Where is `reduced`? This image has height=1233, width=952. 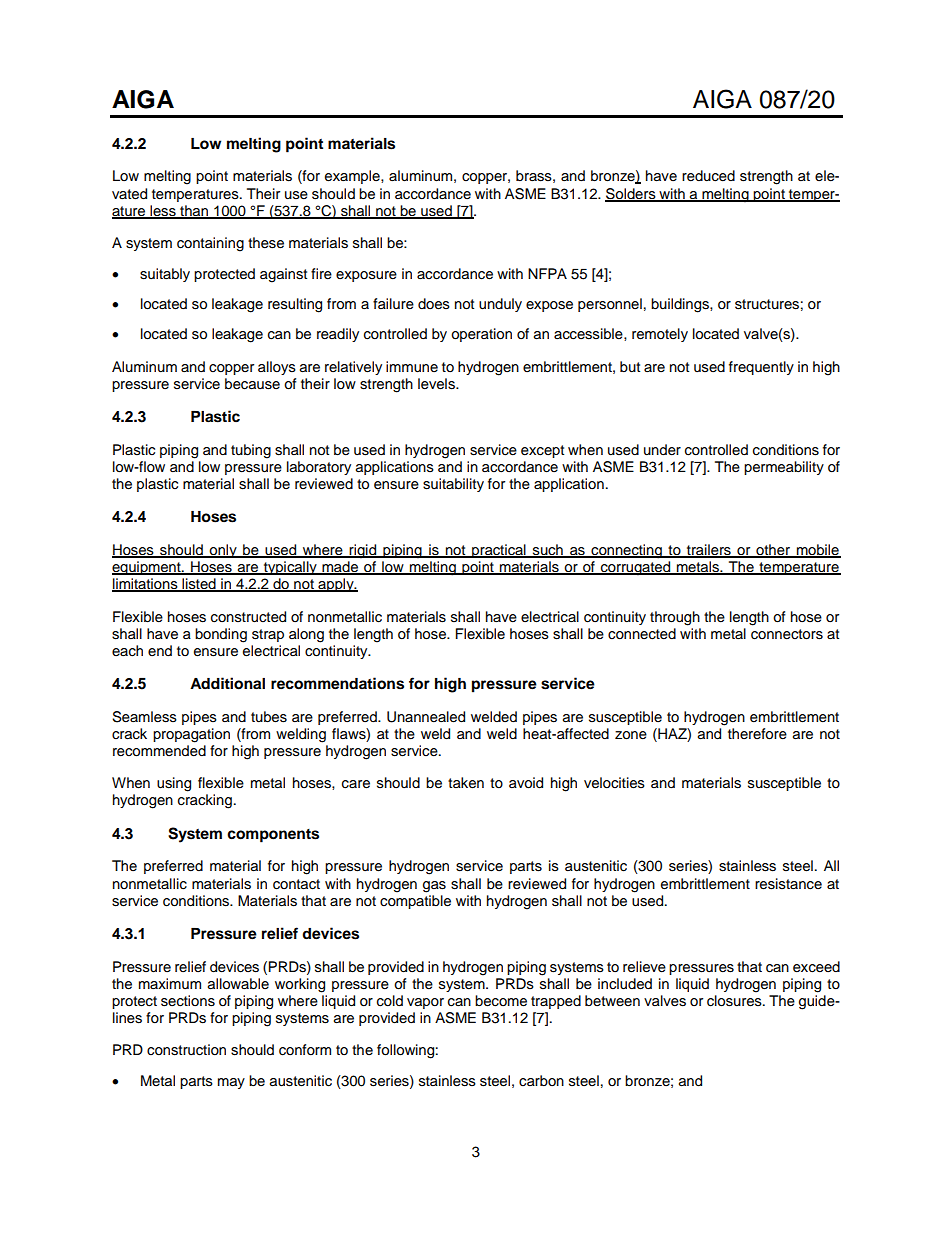 reduced is located at coordinates (708, 176).
